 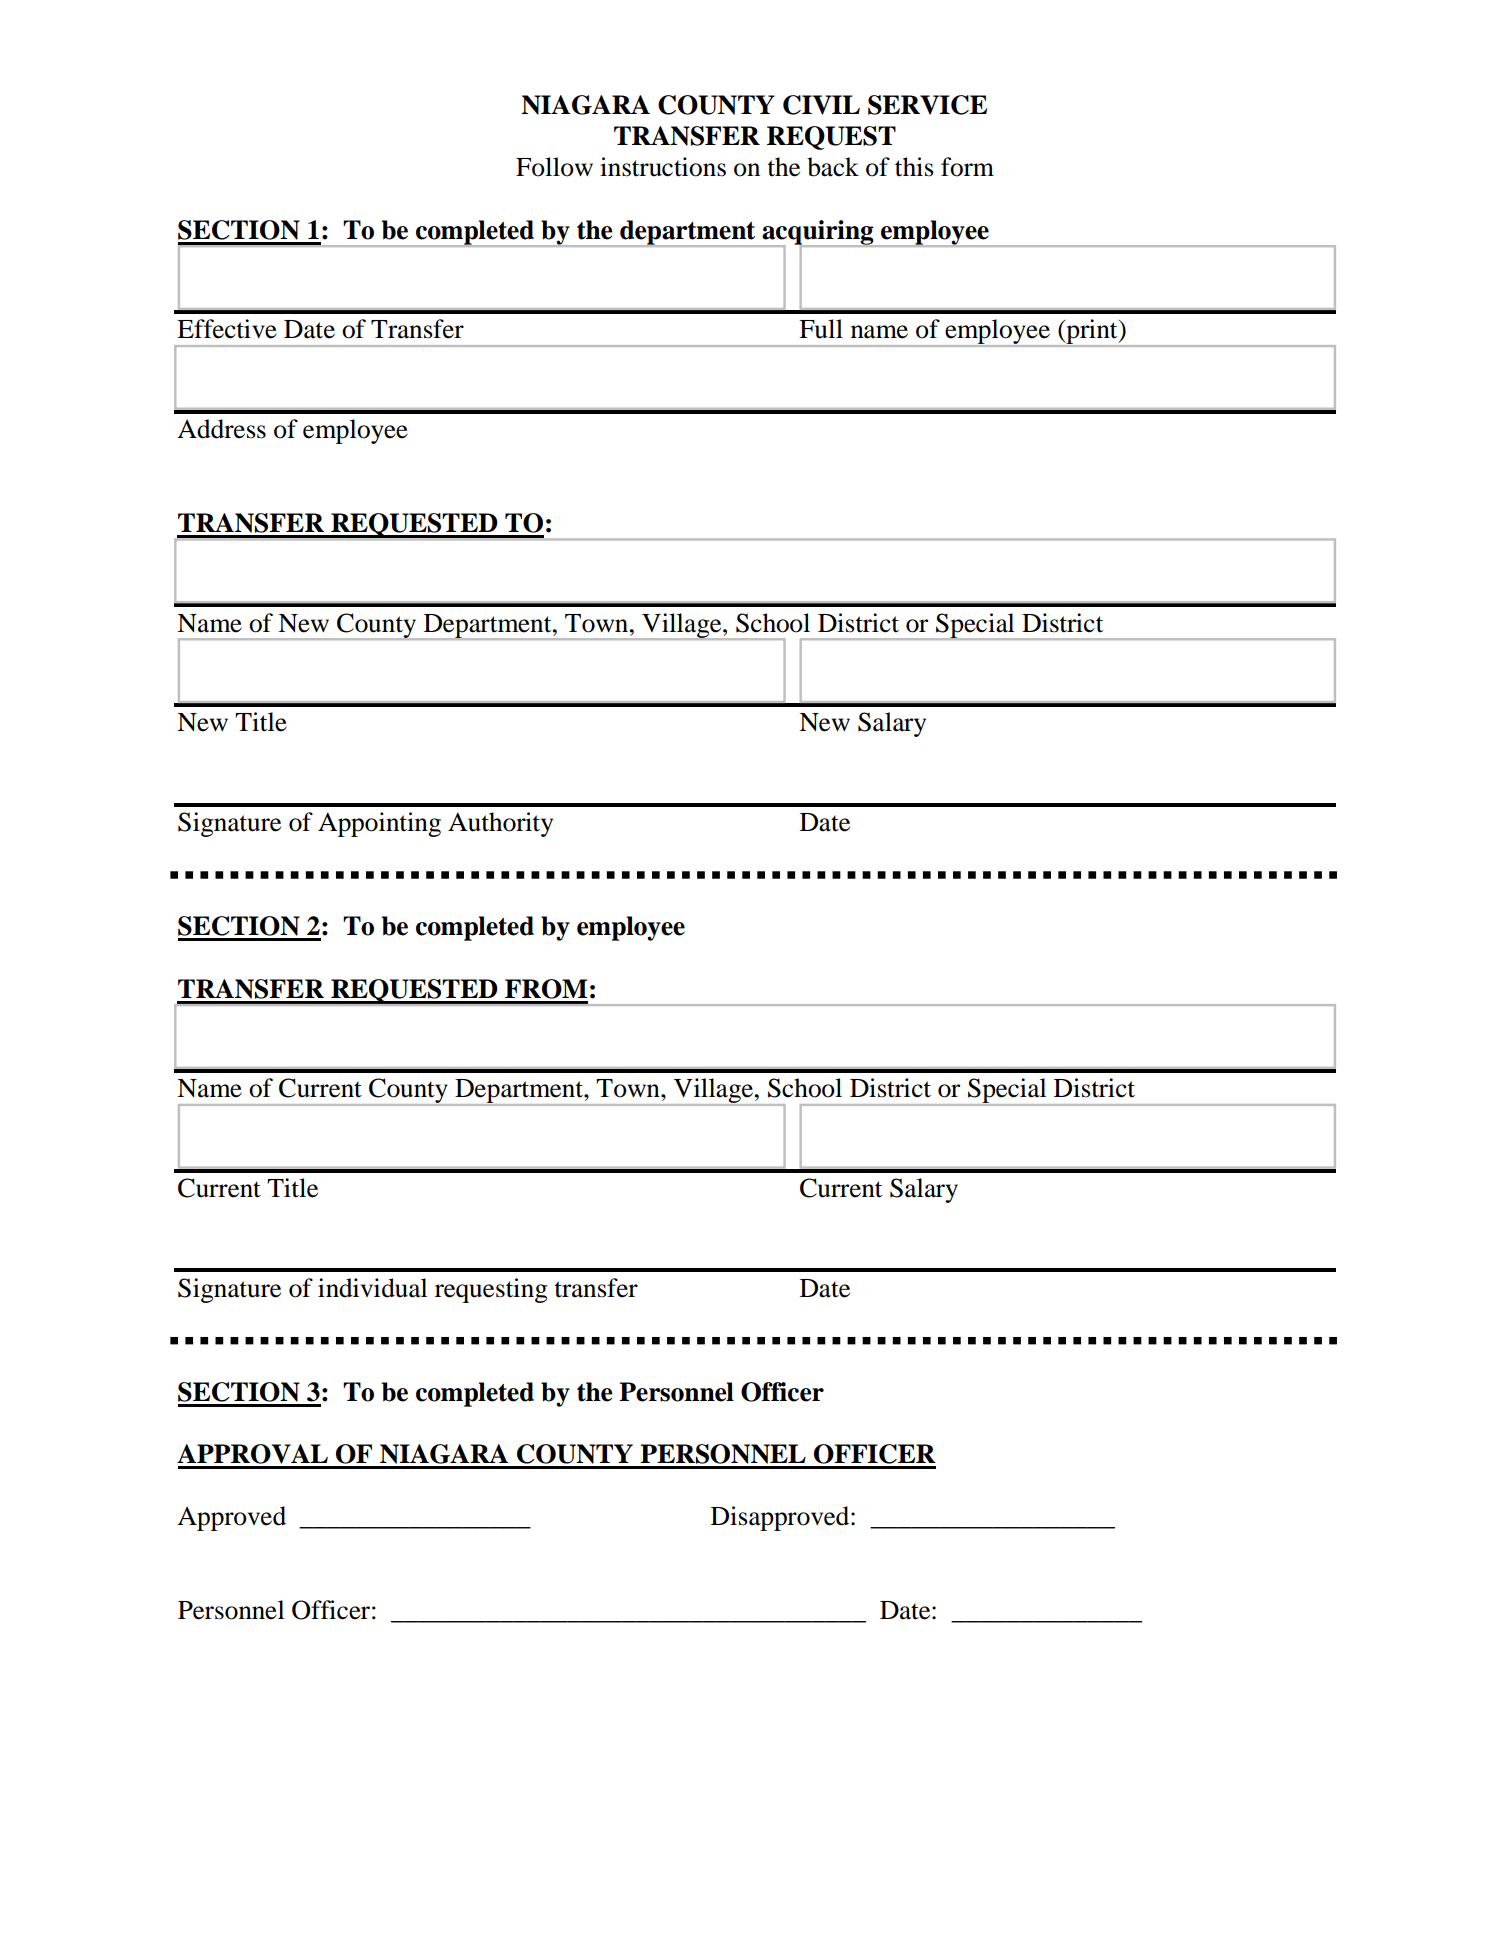 What do you see at coordinates (663, 167) in the page?
I see `instructions` at bounding box center [663, 167].
